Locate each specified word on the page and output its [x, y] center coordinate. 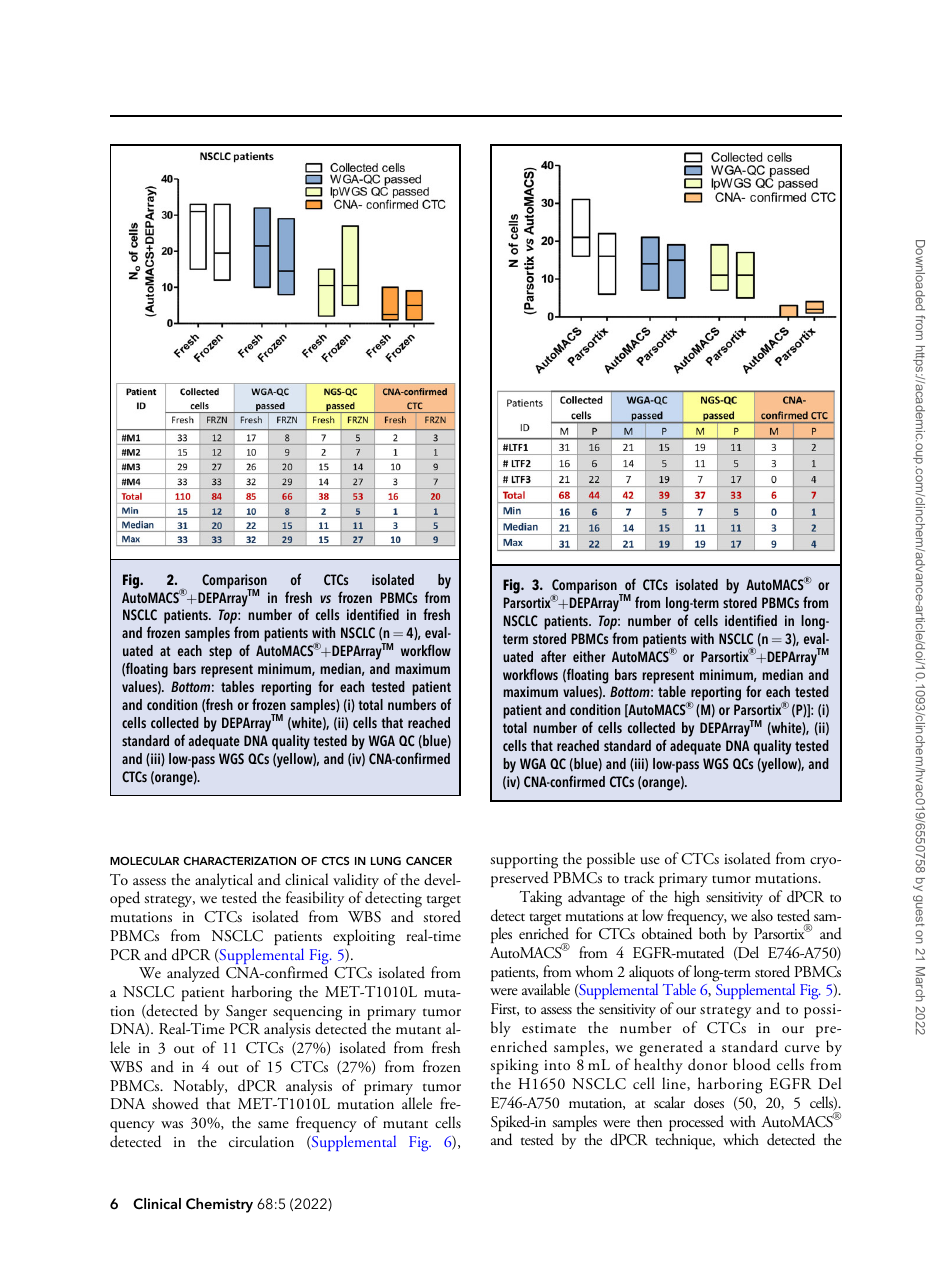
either [589, 656]
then [649, 1121]
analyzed [193, 974]
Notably [200, 1088]
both [712, 933]
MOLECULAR [144, 860]
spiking [514, 1068]
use [650, 860]
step [220, 653]
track [639, 877]
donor [707, 1064]
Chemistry [219, 1205]
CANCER [429, 860]
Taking [540, 898]
